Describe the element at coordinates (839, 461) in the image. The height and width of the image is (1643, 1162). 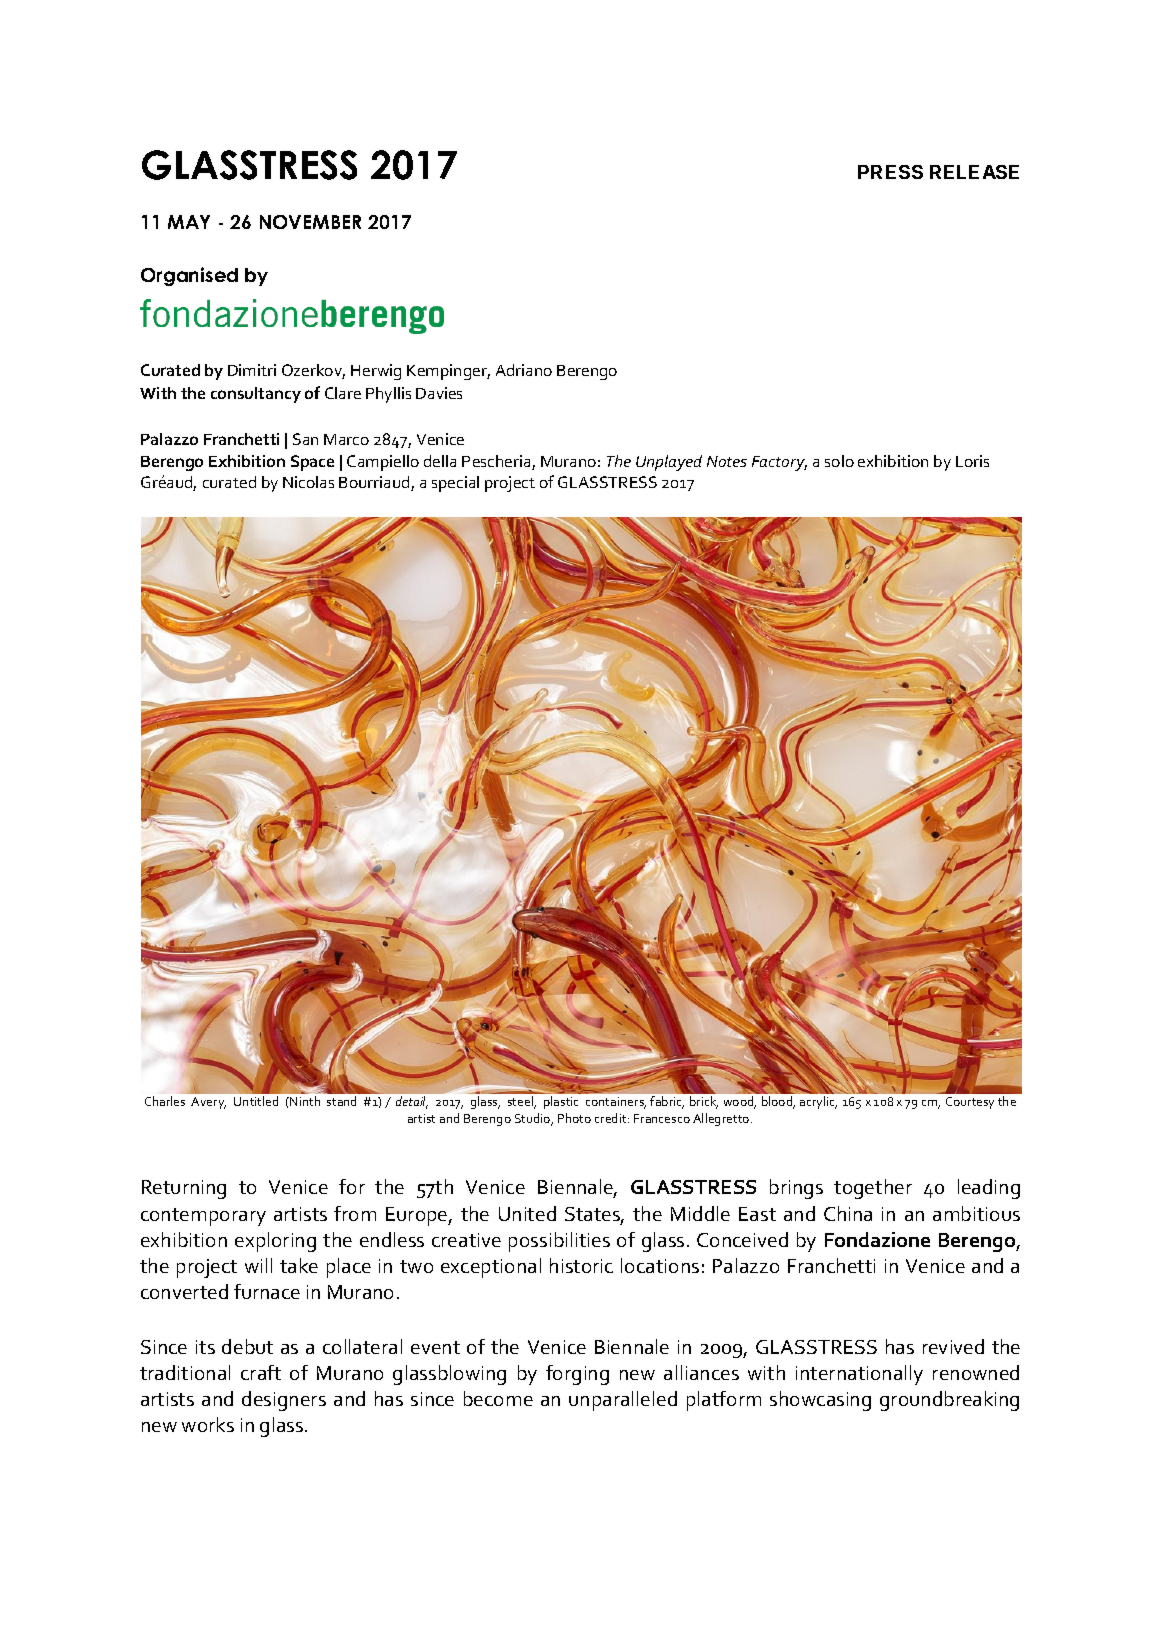
I see `solo` at that location.
